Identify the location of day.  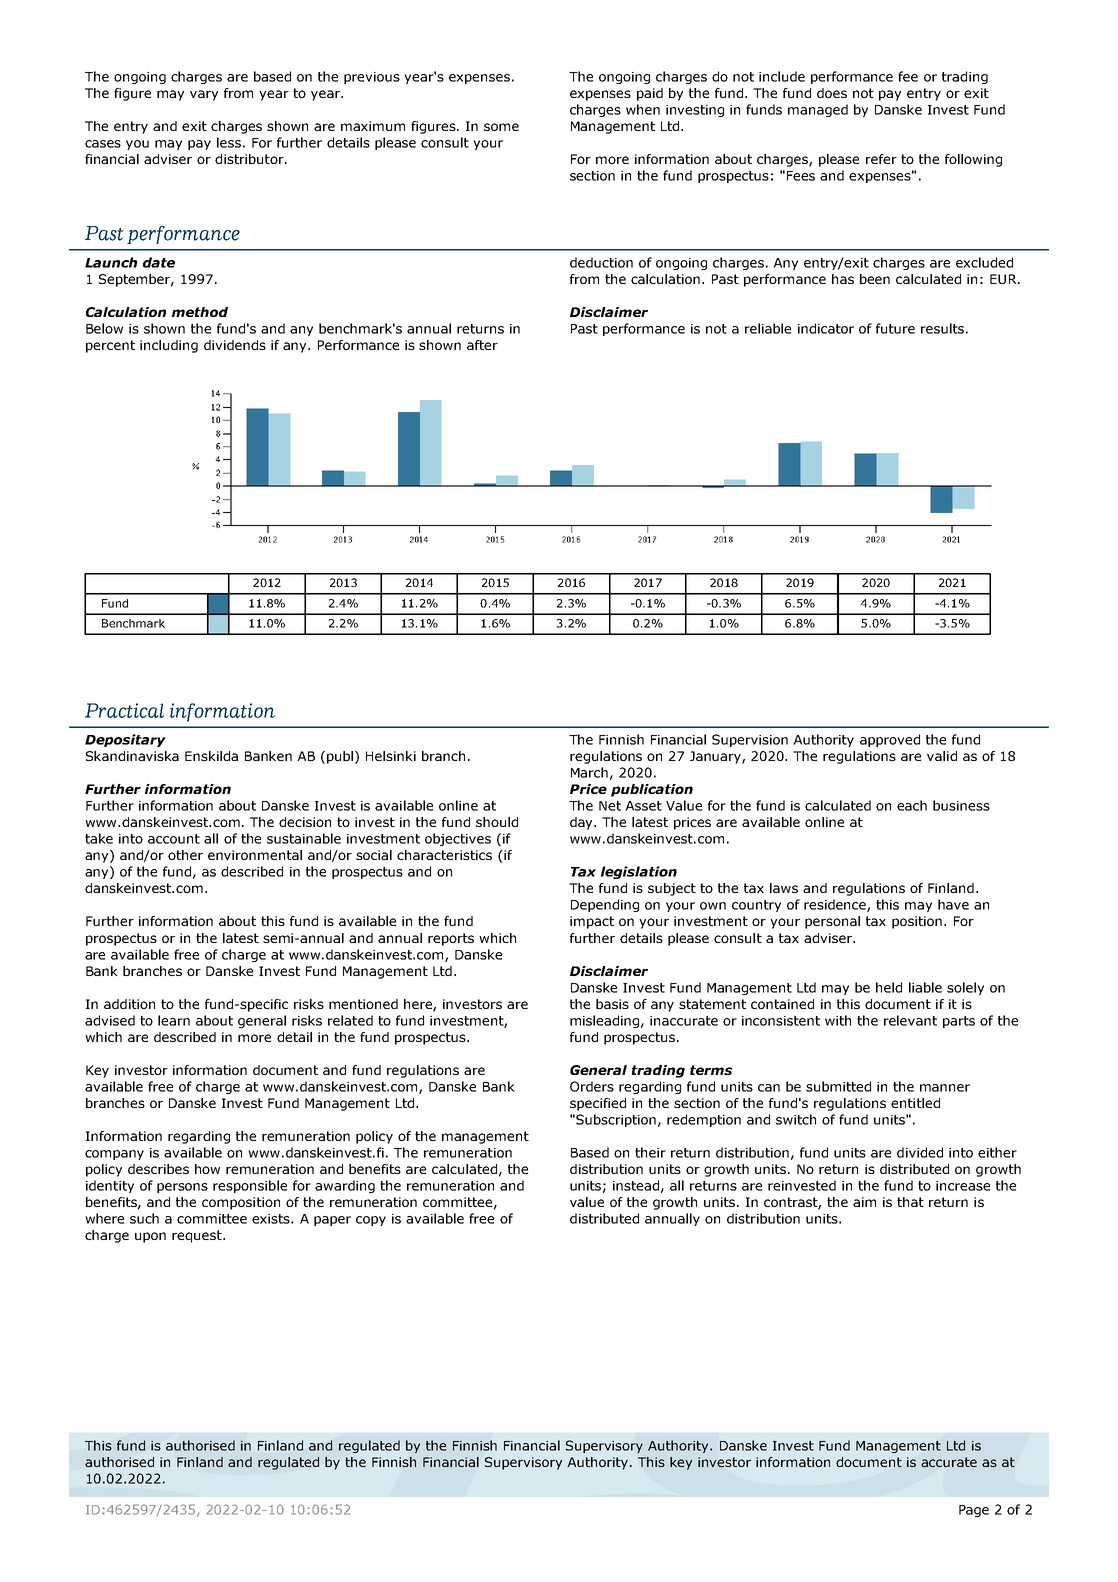
(583, 823).
